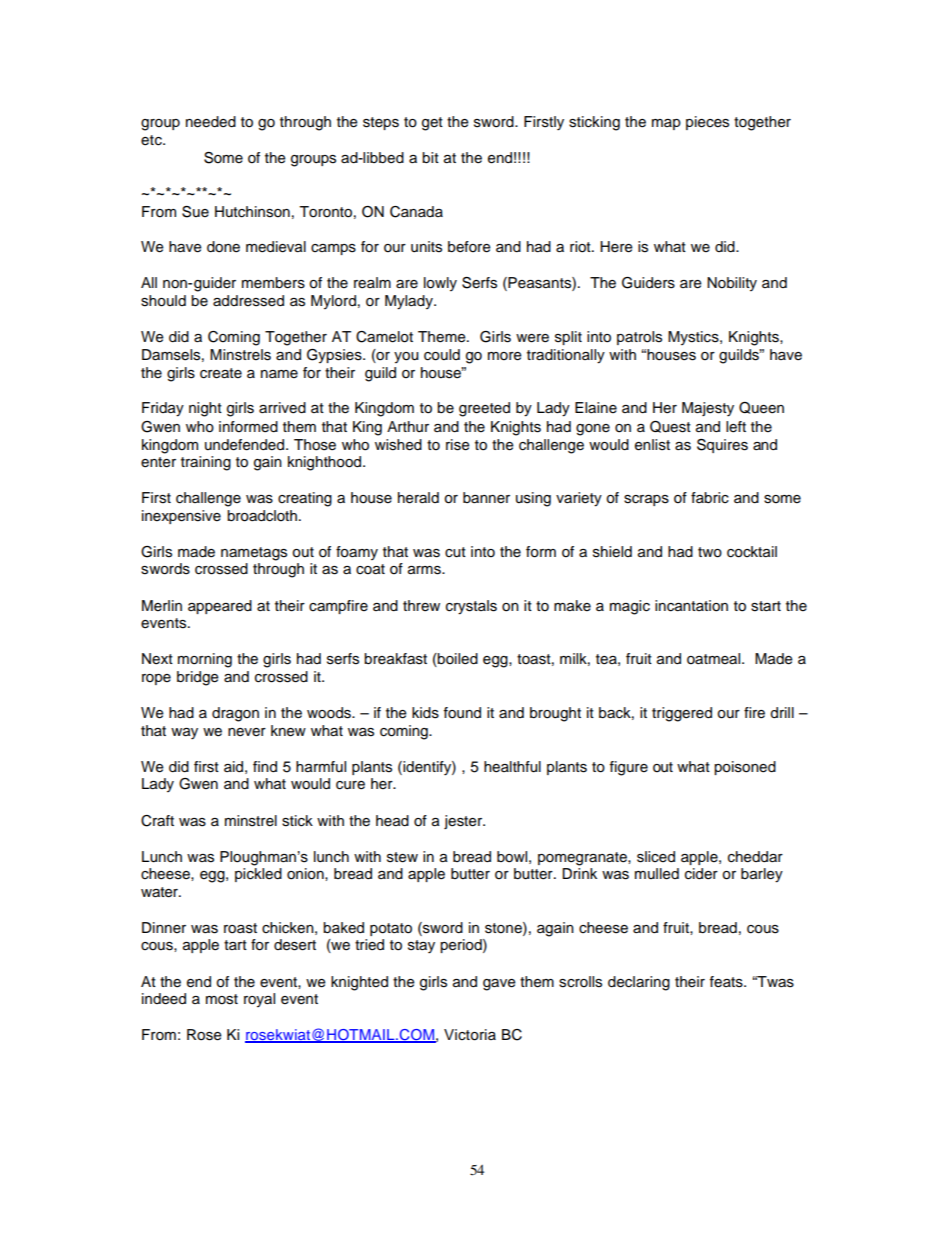  What do you see at coordinates (707, 123) in the page?
I see `pieces` at bounding box center [707, 123].
